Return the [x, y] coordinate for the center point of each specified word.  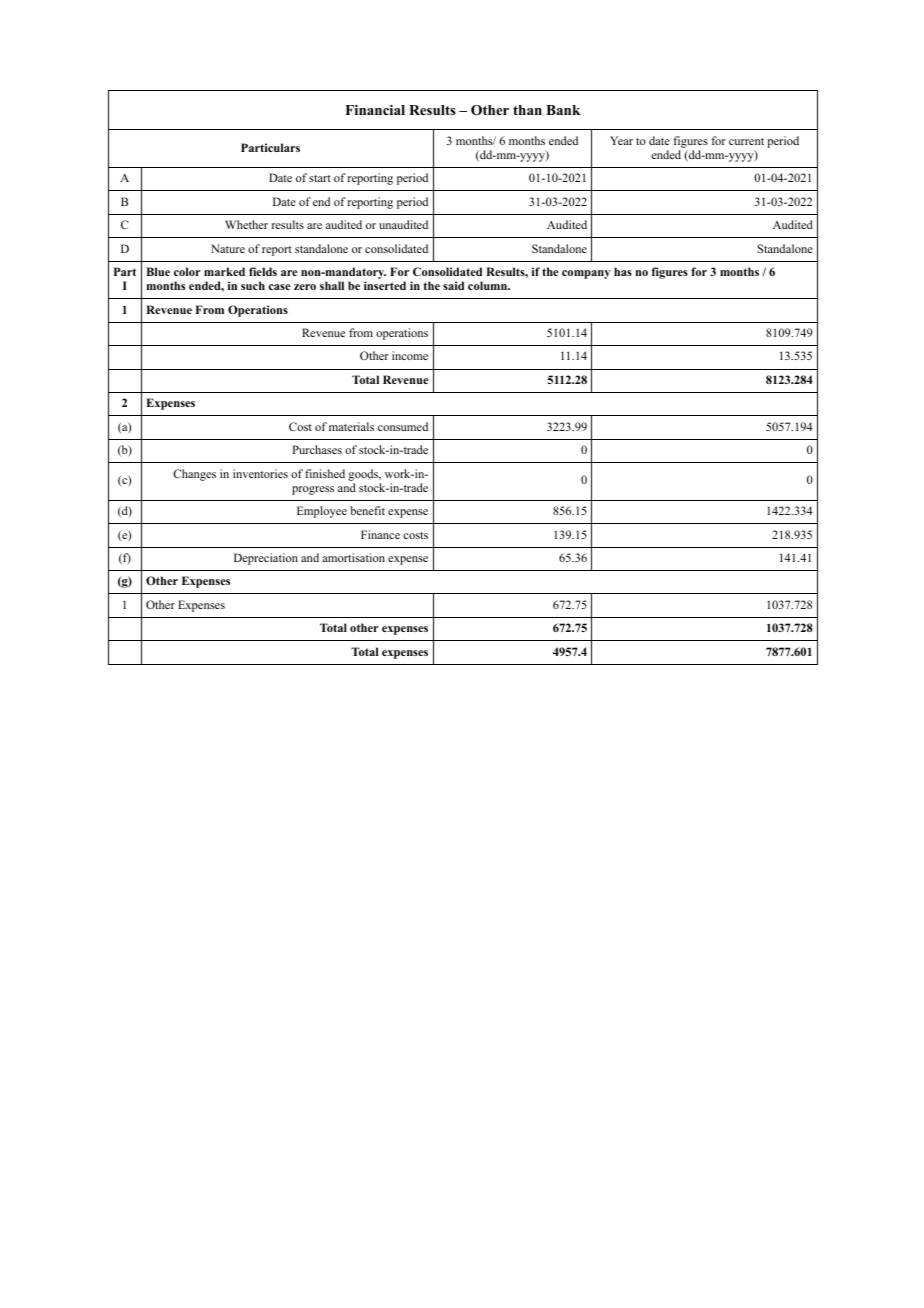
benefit [368, 510]
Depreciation [266, 559]
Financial [375, 110]
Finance [380, 534]
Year [621, 140]
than [527, 110]
